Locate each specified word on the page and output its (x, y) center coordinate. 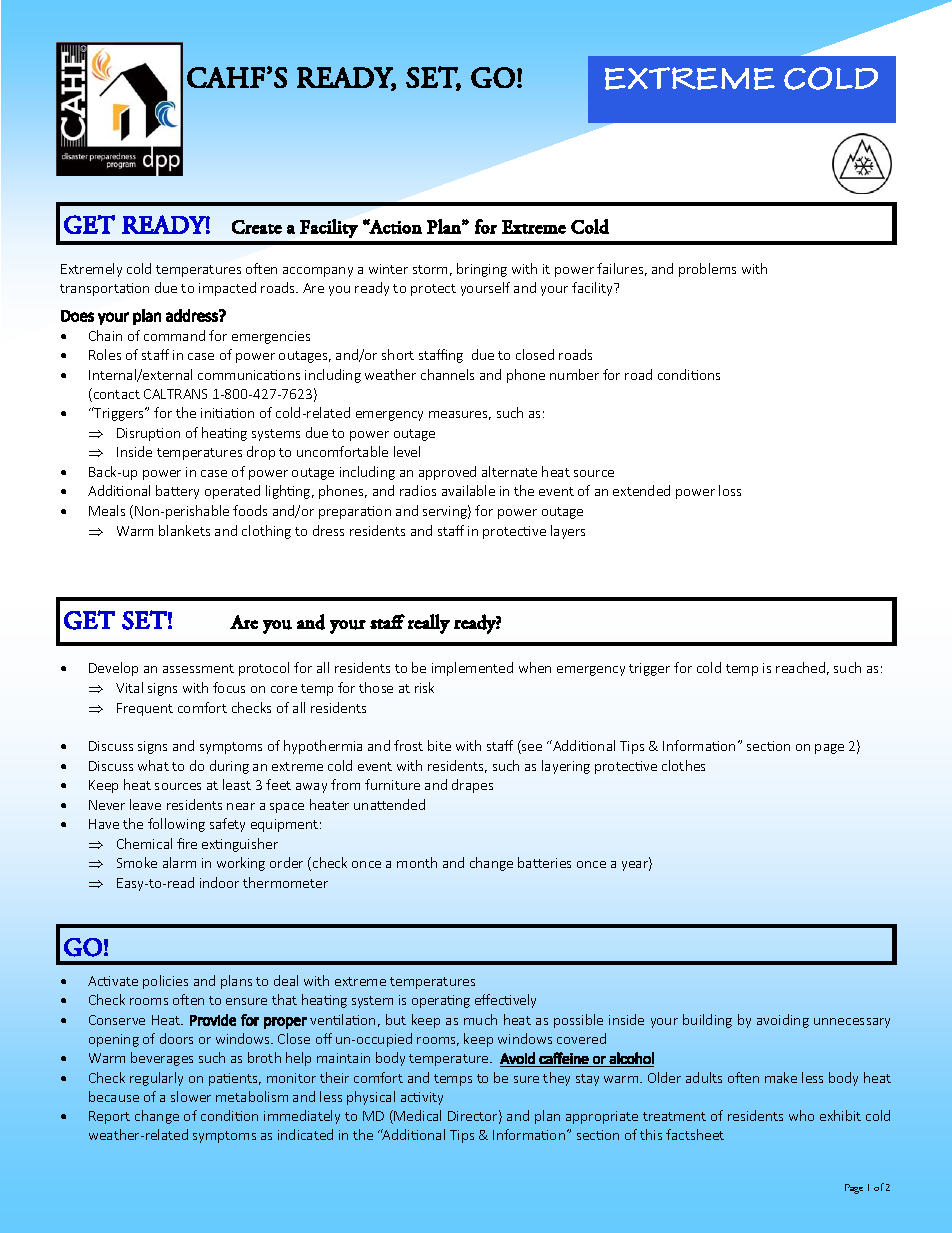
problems (707, 270)
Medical (417, 1115)
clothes (683, 765)
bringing (482, 270)
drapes (472, 786)
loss (730, 490)
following (176, 825)
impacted (227, 289)
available (468, 490)
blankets (184, 530)
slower (191, 1096)
